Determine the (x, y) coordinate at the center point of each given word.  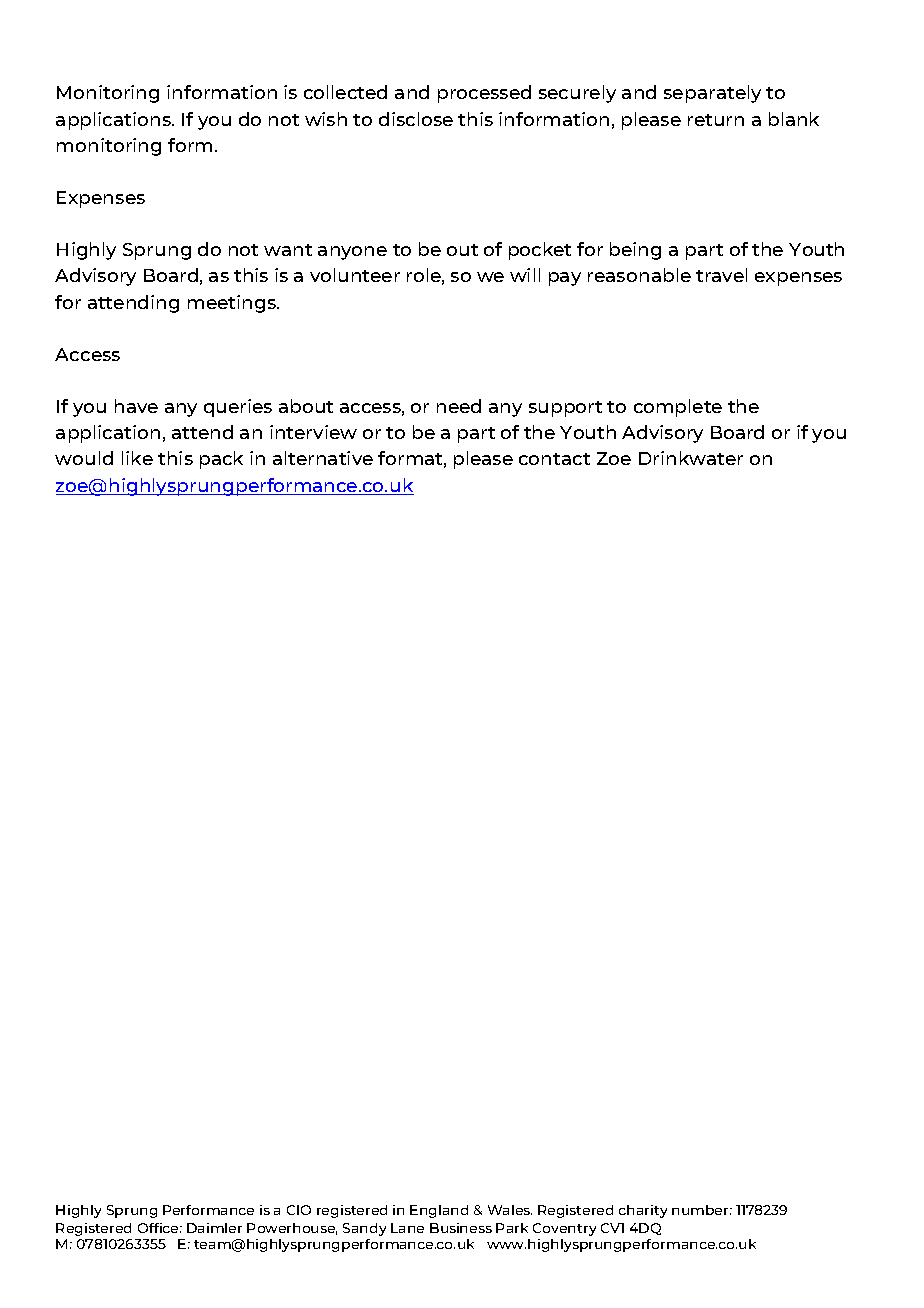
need (459, 406)
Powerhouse (292, 1229)
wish (326, 119)
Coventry (564, 1229)
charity (643, 1211)
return (716, 120)
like (137, 458)
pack (221, 460)
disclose (416, 119)
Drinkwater (691, 458)
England (439, 1211)
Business (461, 1228)
